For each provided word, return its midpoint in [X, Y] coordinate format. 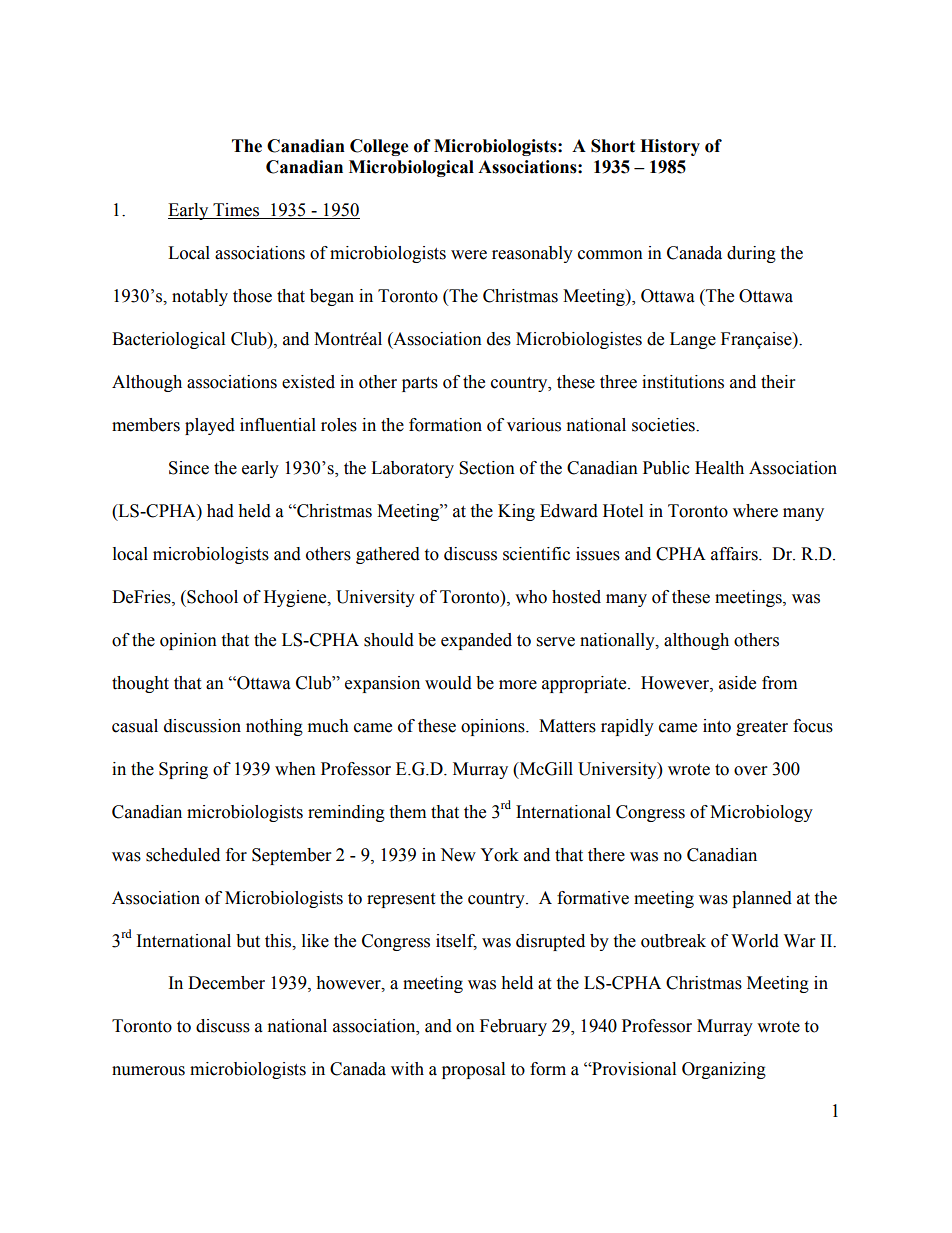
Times [236, 211]
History [670, 147]
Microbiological [411, 168]
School [211, 597]
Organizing [724, 1070]
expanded [476, 641]
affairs [735, 554]
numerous [148, 1071]
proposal [473, 1070]
